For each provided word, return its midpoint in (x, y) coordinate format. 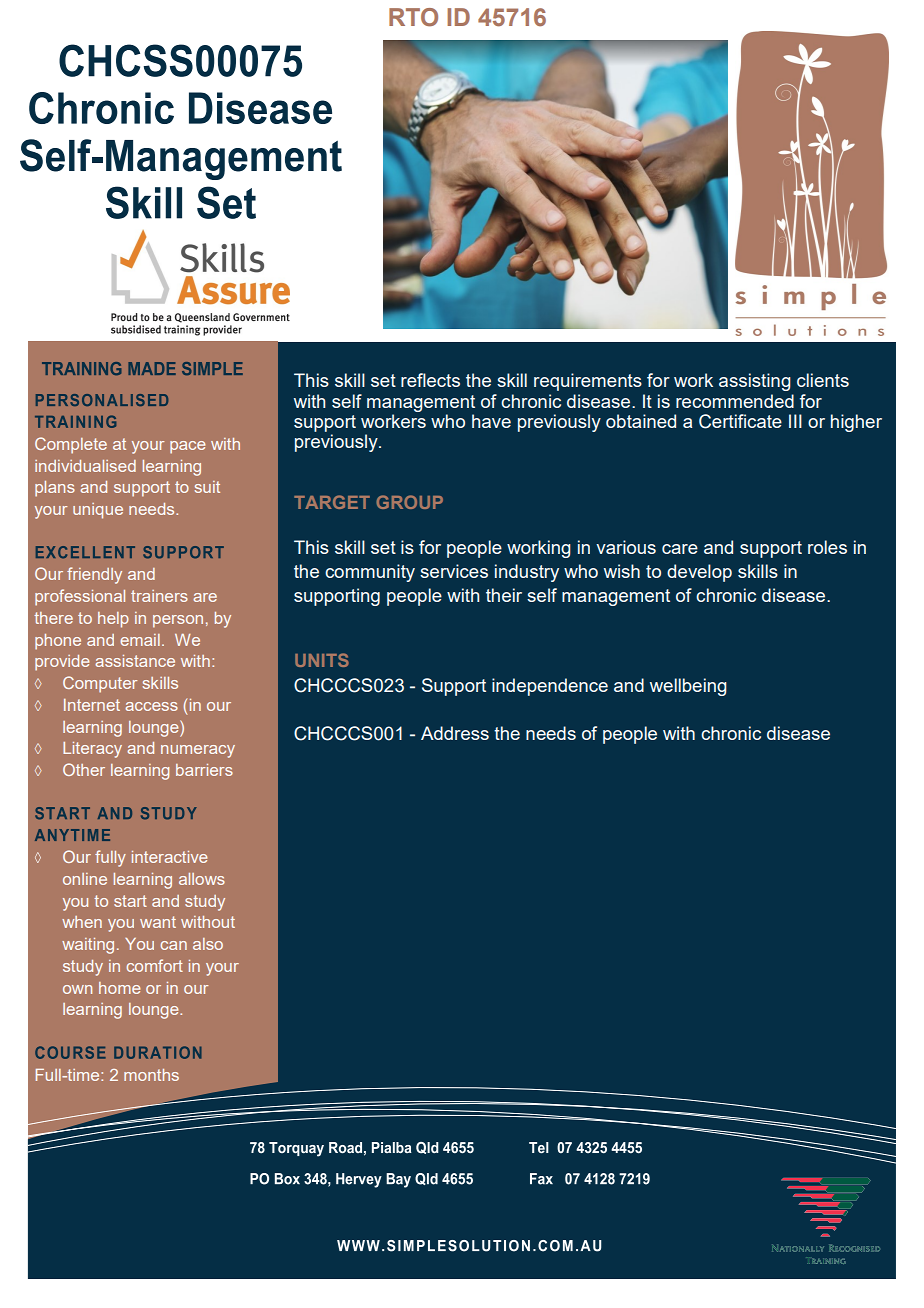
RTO (413, 17)
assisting (755, 382)
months (151, 1075)
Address (455, 733)
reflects (430, 380)
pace (187, 447)
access (151, 706)
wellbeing (688, 687)
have (491, 421)
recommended (735, 401)
